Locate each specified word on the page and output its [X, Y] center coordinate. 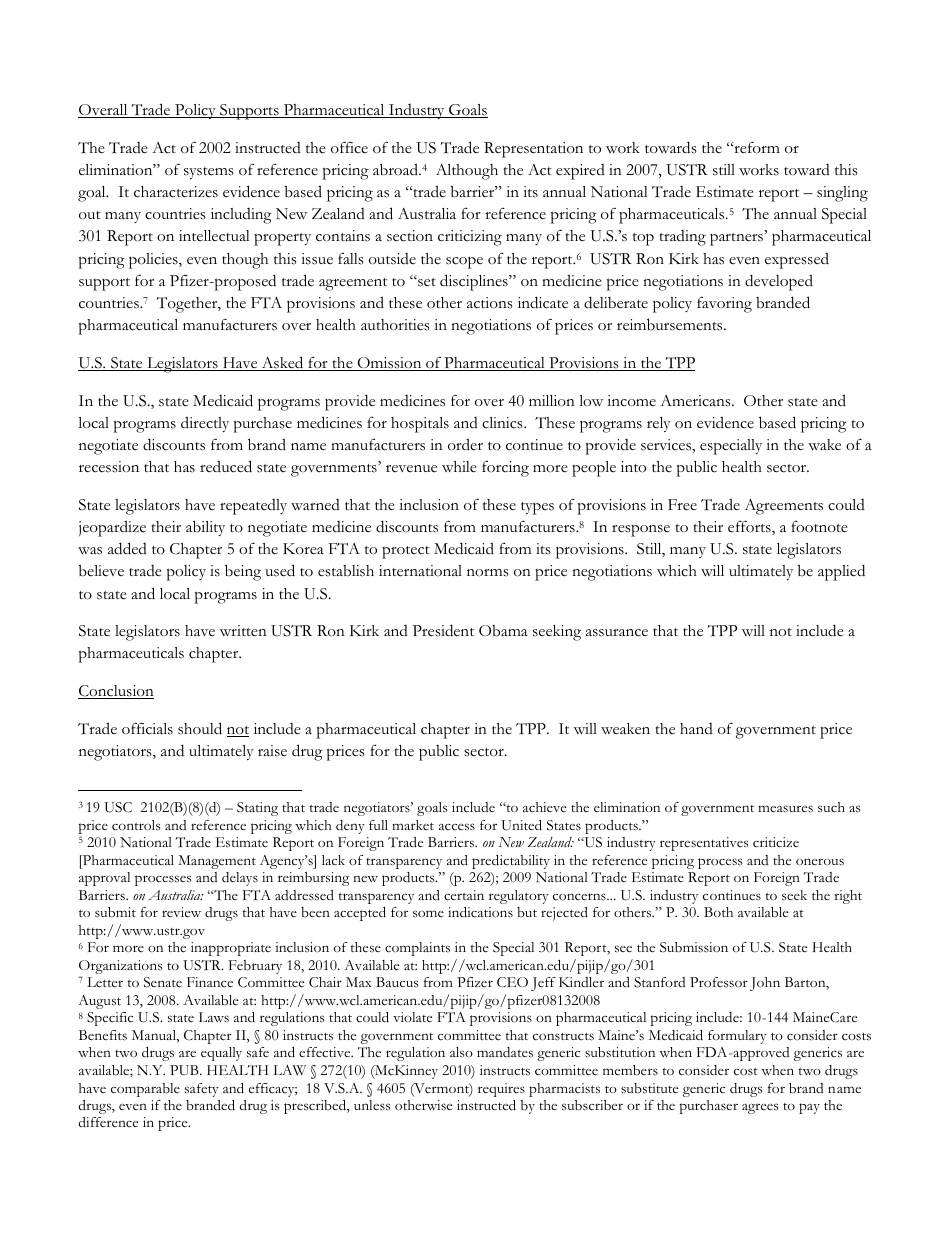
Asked [282, 363]
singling [842, 194]
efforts [750, 527]
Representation [533, 150]
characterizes [176, 192]
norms [488, 573]
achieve [544, 807]
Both [718, 912]
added [127, 548]
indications [480, 912]
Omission [390, 364]
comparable [145, 1090]
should [200, 728]
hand [696, 728]
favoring [724, 305]
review [181, 912]
